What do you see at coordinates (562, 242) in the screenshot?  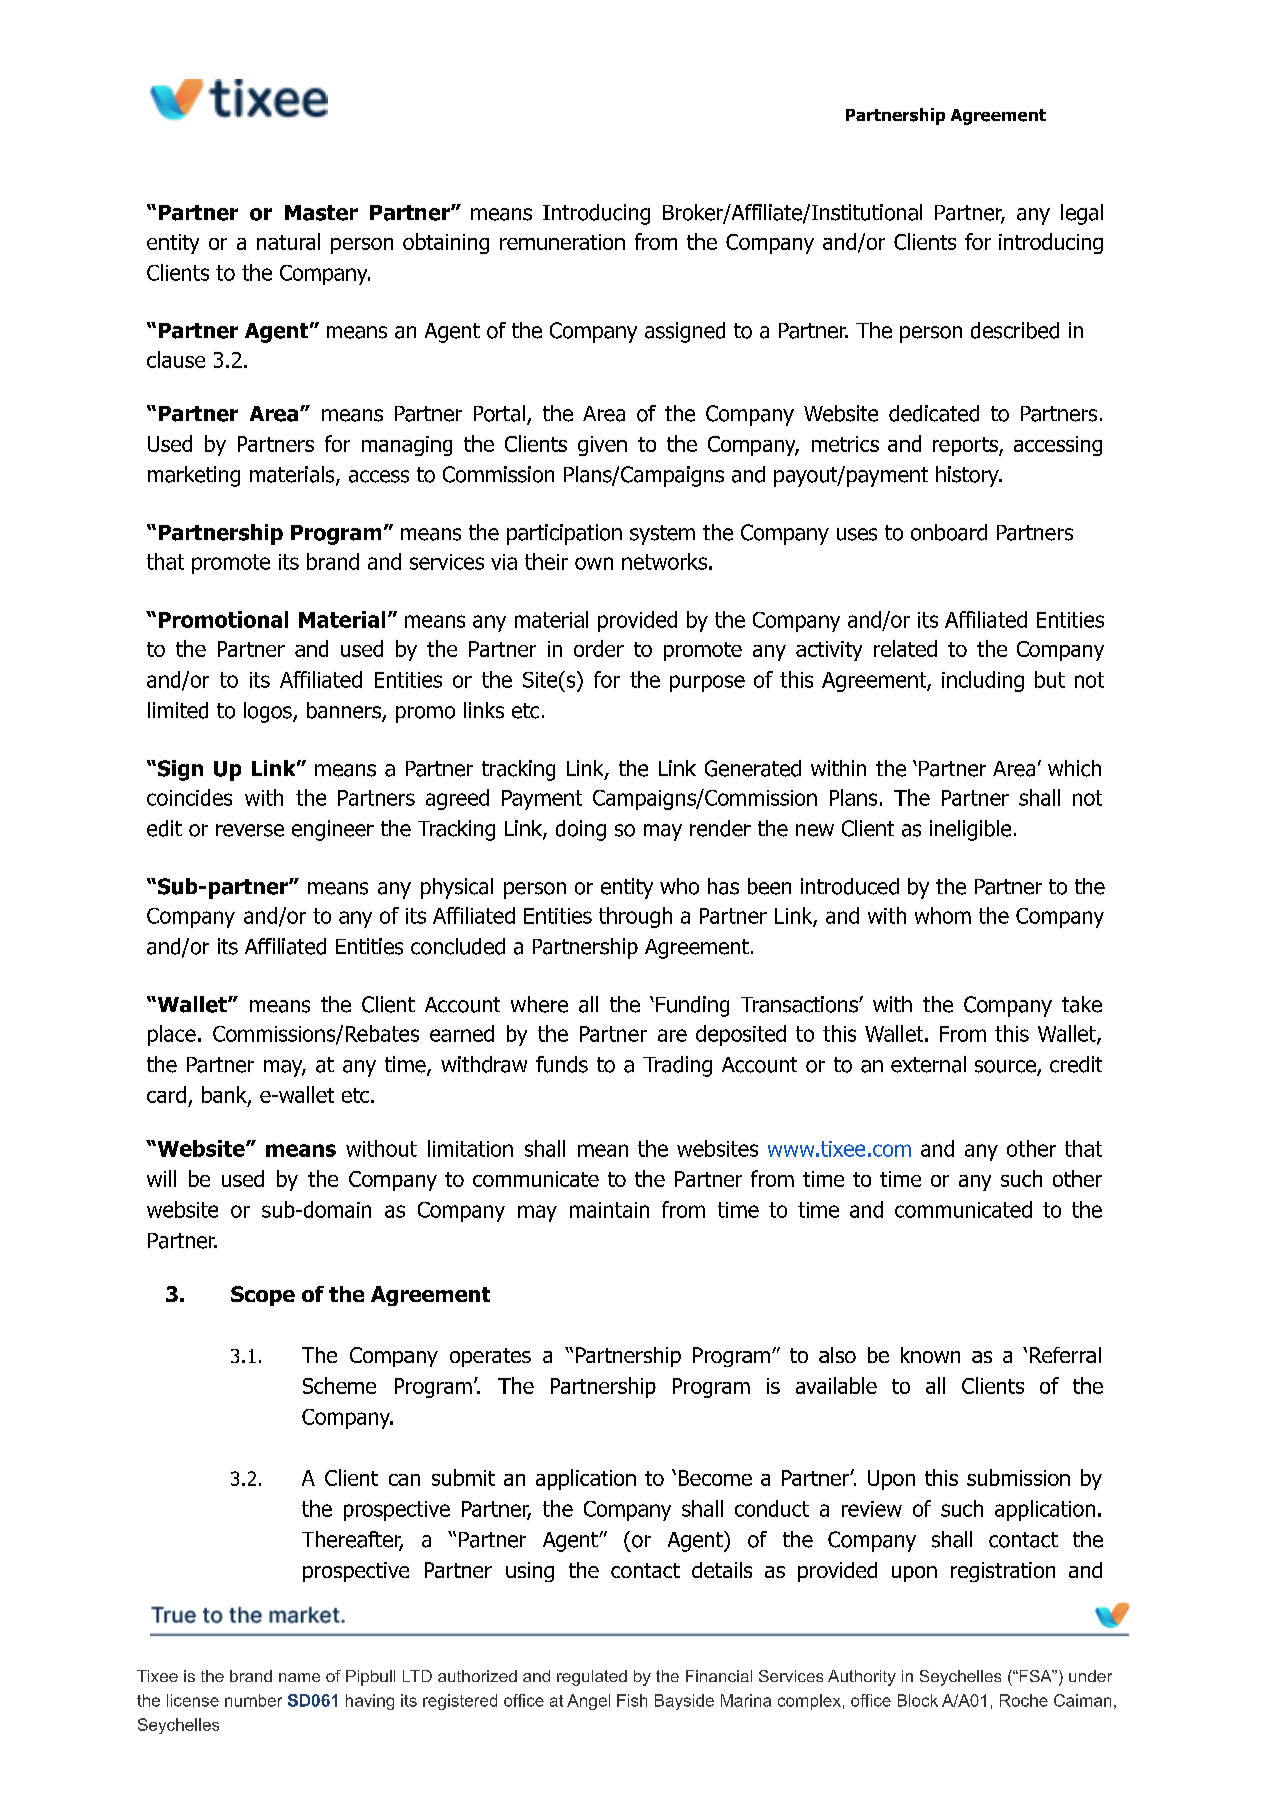 I see `remuneration` at bounding box center [562, 242].
